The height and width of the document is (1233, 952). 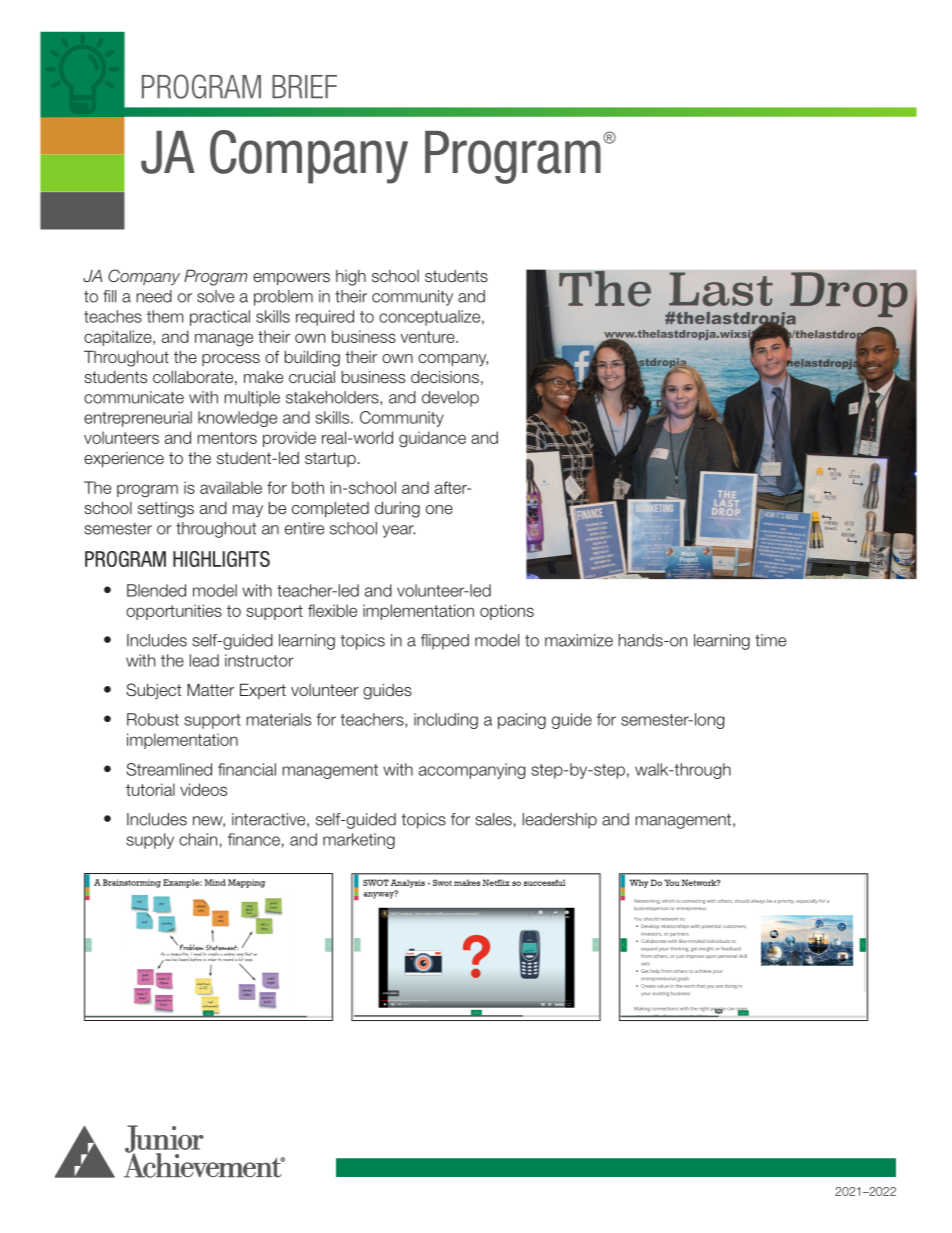 What do you see at coordinates (291, 279) in the document?
I see `empowers` at bounding box center [291, 279].
